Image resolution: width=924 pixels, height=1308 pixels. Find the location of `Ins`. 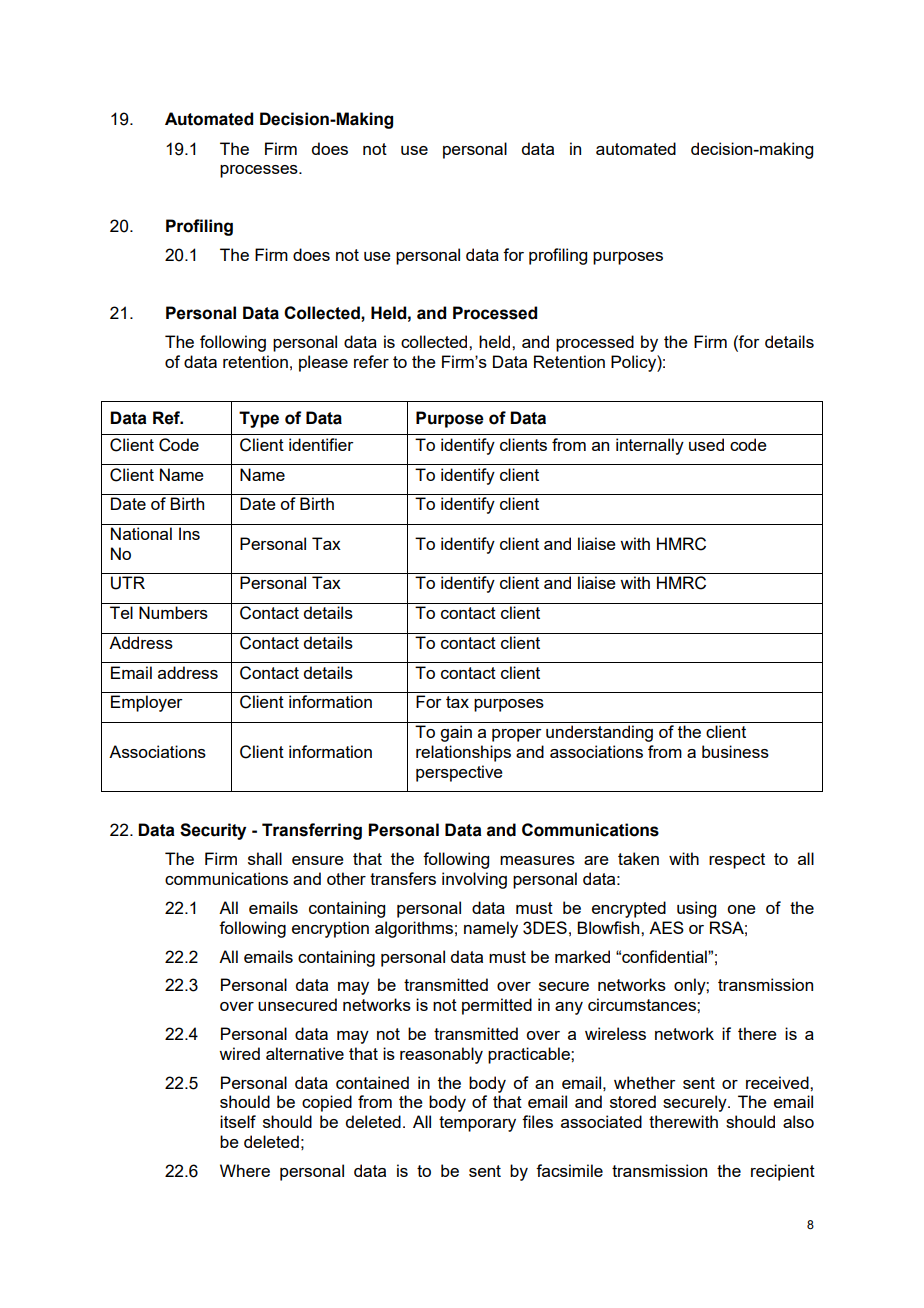

Ins is located at coordinates (189, 533).
